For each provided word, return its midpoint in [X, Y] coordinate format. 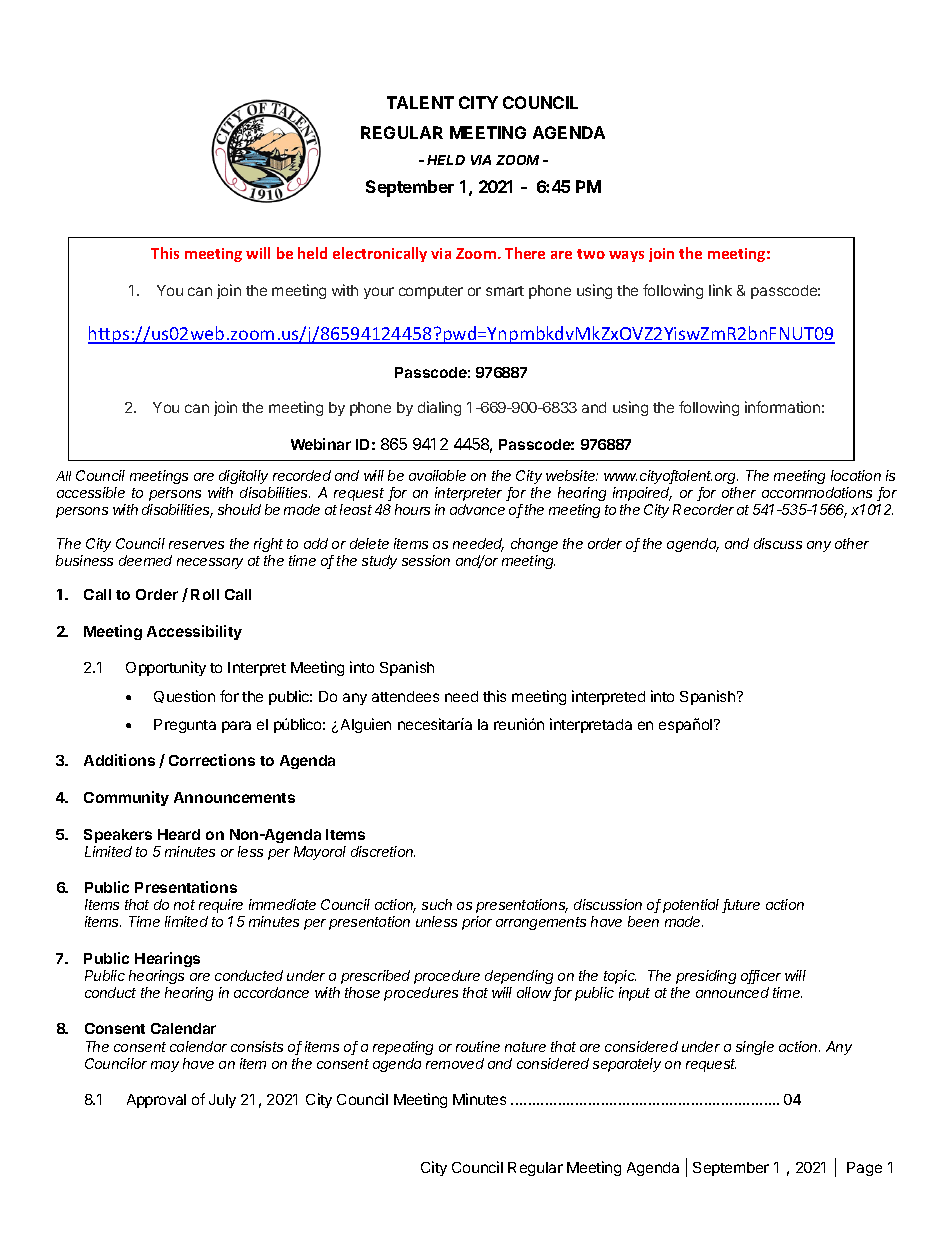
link [720, 290]
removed [455, 1063]
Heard [179, 834]
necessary [210, 563]
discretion [383, 851]
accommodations [817, 492]
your [379, 293]
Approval [156, 1101]
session [426, 560]
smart [505, 291]
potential [693, 906]
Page [864, 1169]
